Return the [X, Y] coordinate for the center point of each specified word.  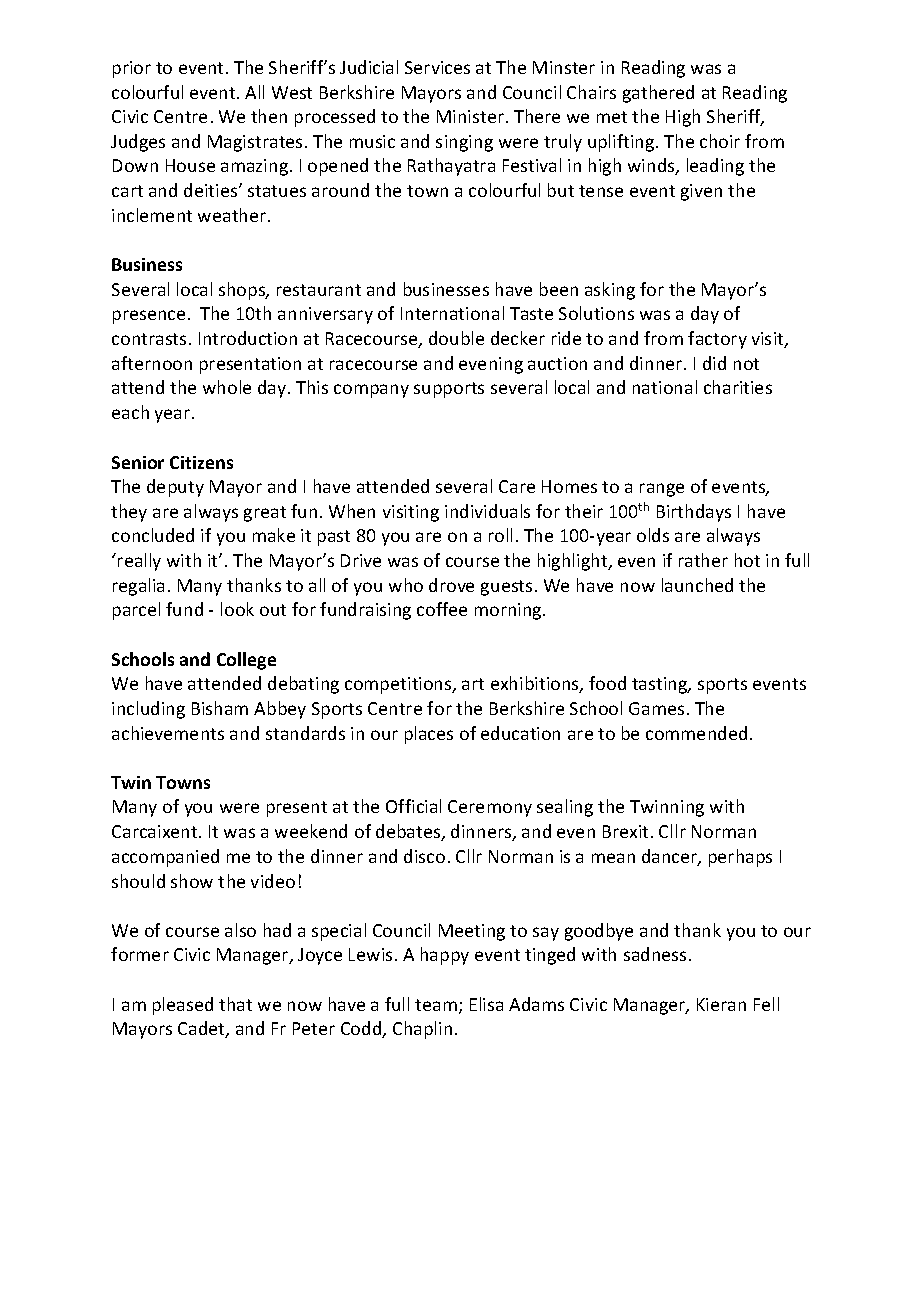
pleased [183, 1006]
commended [696, 733]
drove [451, 585]
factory [717, 340]
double [456, 338]
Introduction [248, 338]
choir [720, 141]
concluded [153, 535]
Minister [472, 116]
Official [413, 806]
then [269, 116]
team [436, 1005]
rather [703, 560]
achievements [168, 733]
